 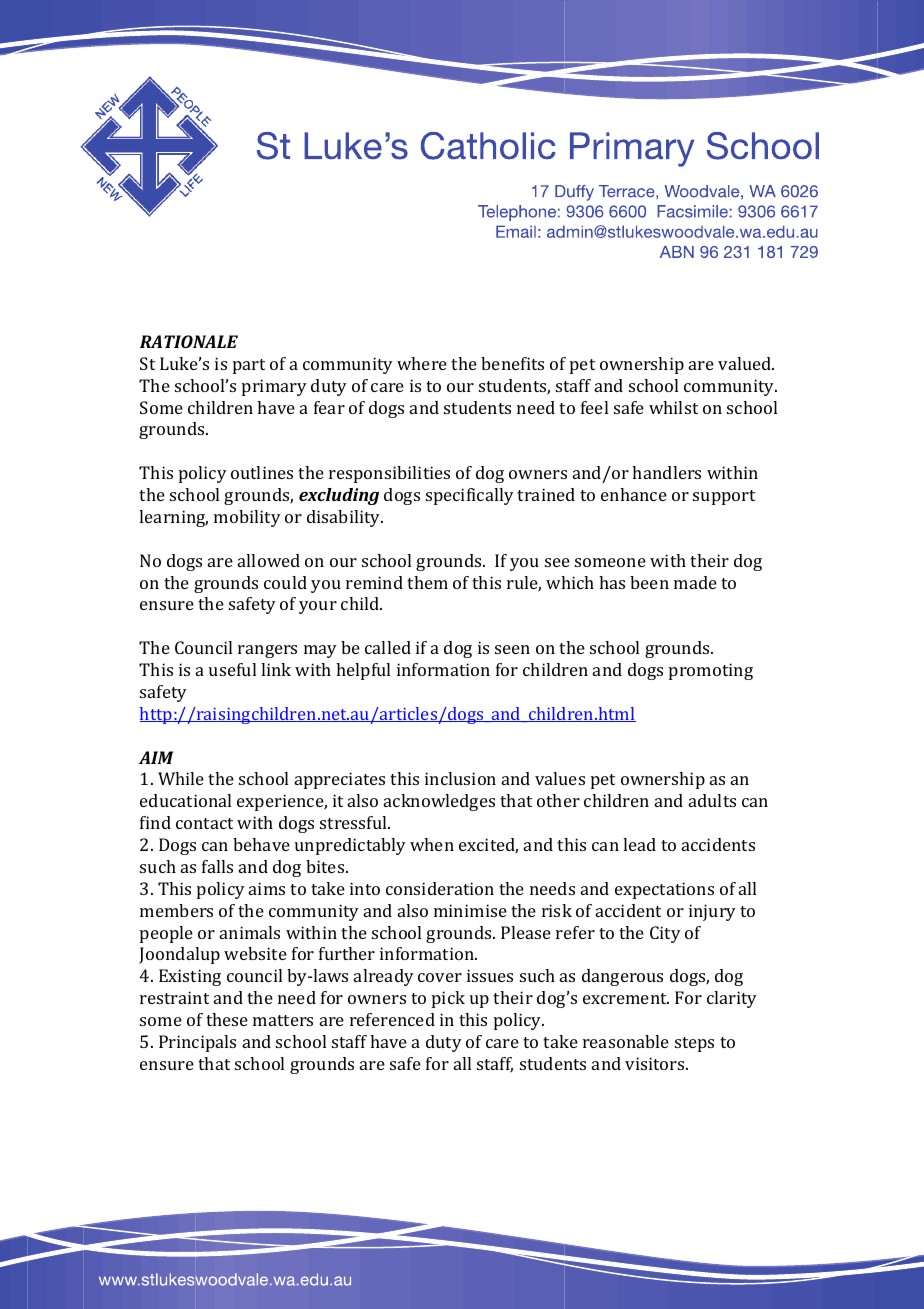 What do you see at coordinates (232, 669) in the document?
I see `useful` at bounding box center [232, 669].
